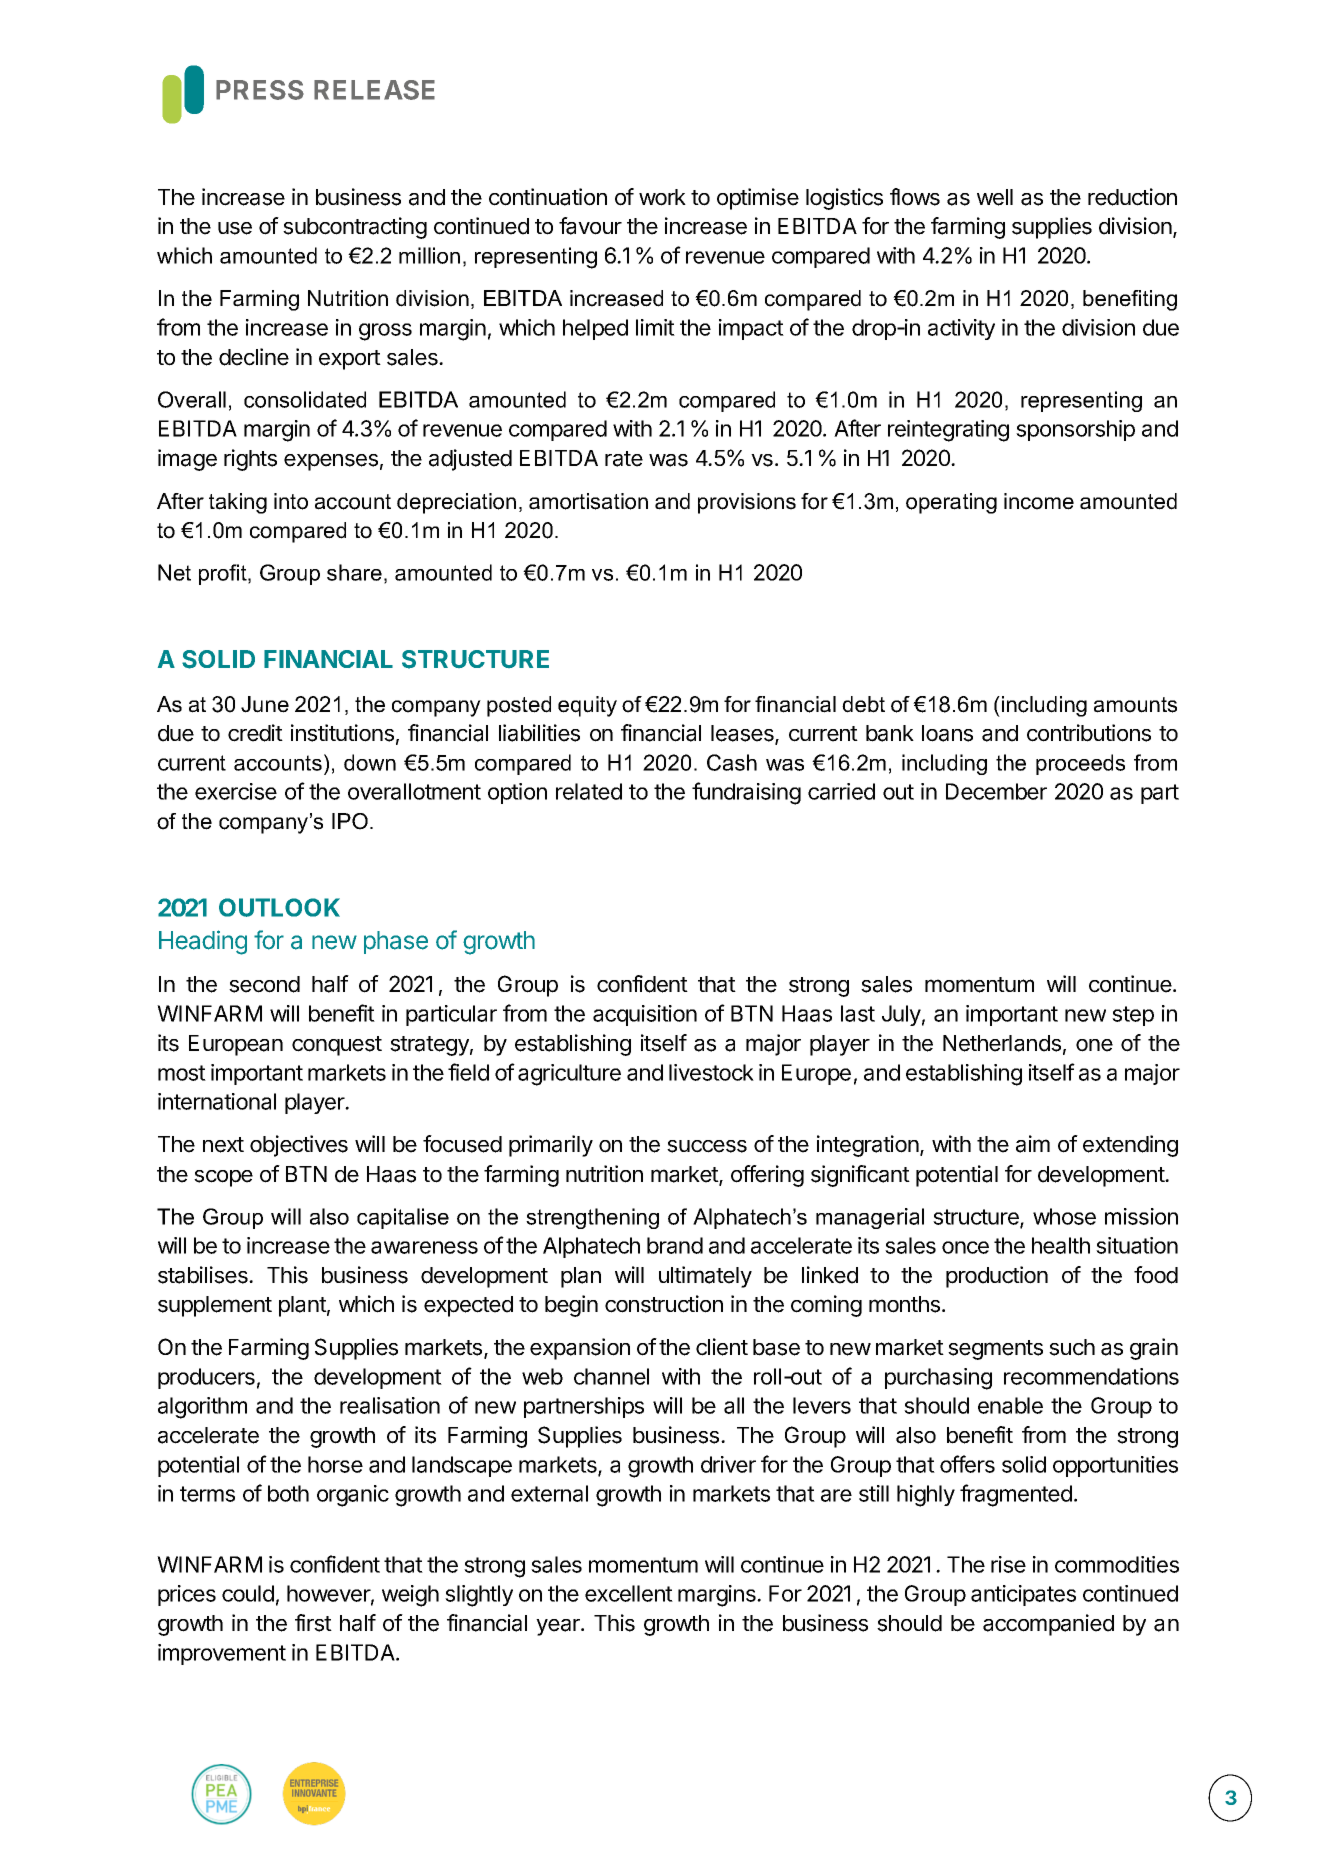 This screenshot has width=1321, height=1868. I want to click on fundraising, so click(746, 793).
